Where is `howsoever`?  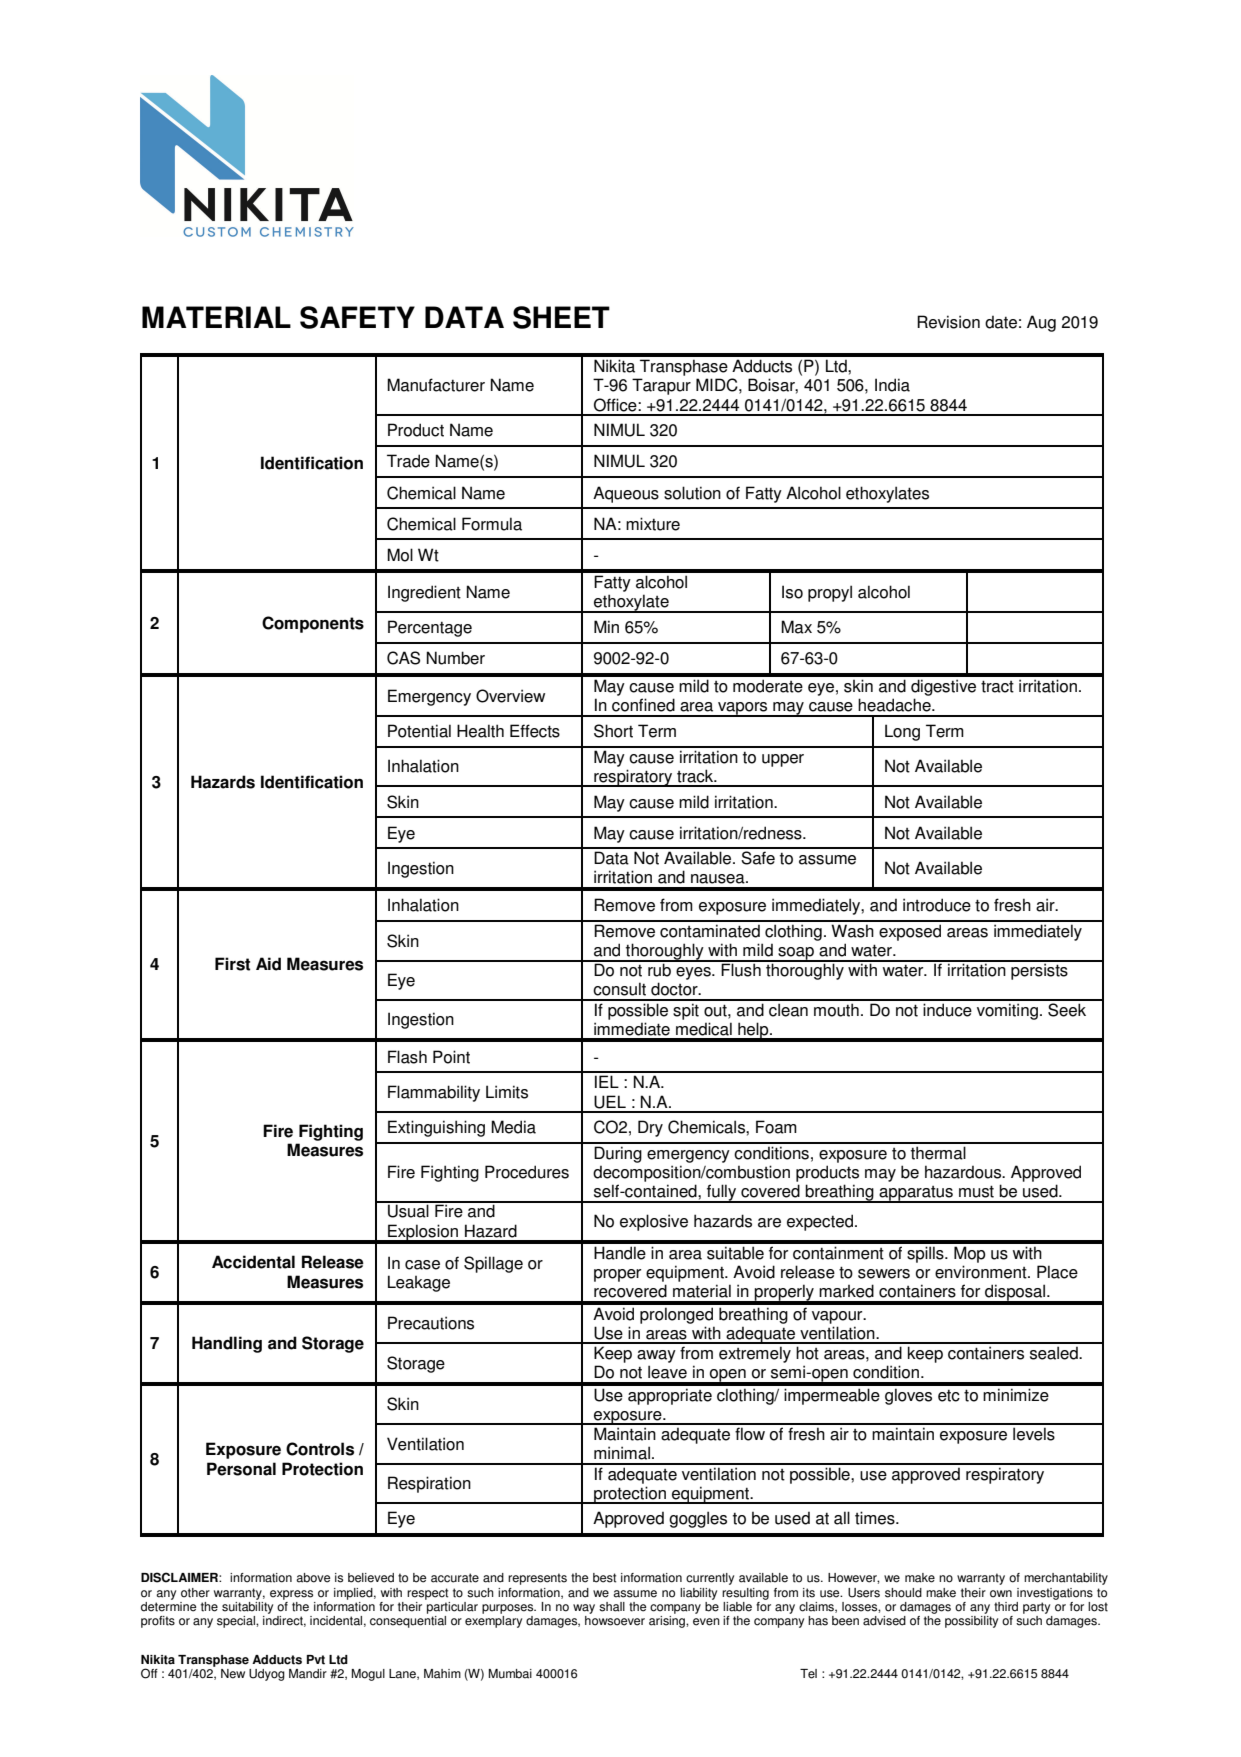
howsoever is located at coordinates (615, 1621).
